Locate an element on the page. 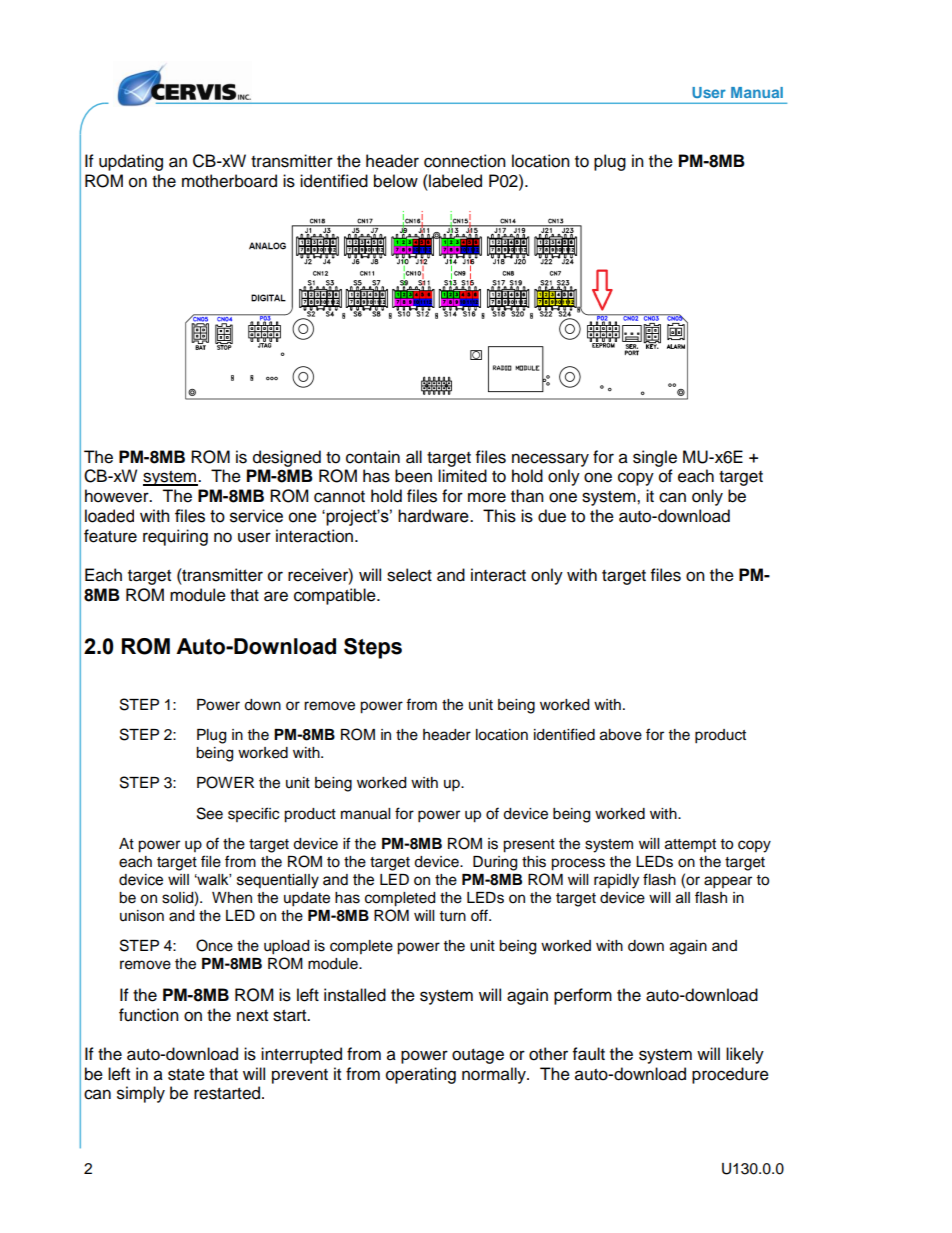 The height and width of the document is (1233, 952). single is located at coordinates (655, 458).
